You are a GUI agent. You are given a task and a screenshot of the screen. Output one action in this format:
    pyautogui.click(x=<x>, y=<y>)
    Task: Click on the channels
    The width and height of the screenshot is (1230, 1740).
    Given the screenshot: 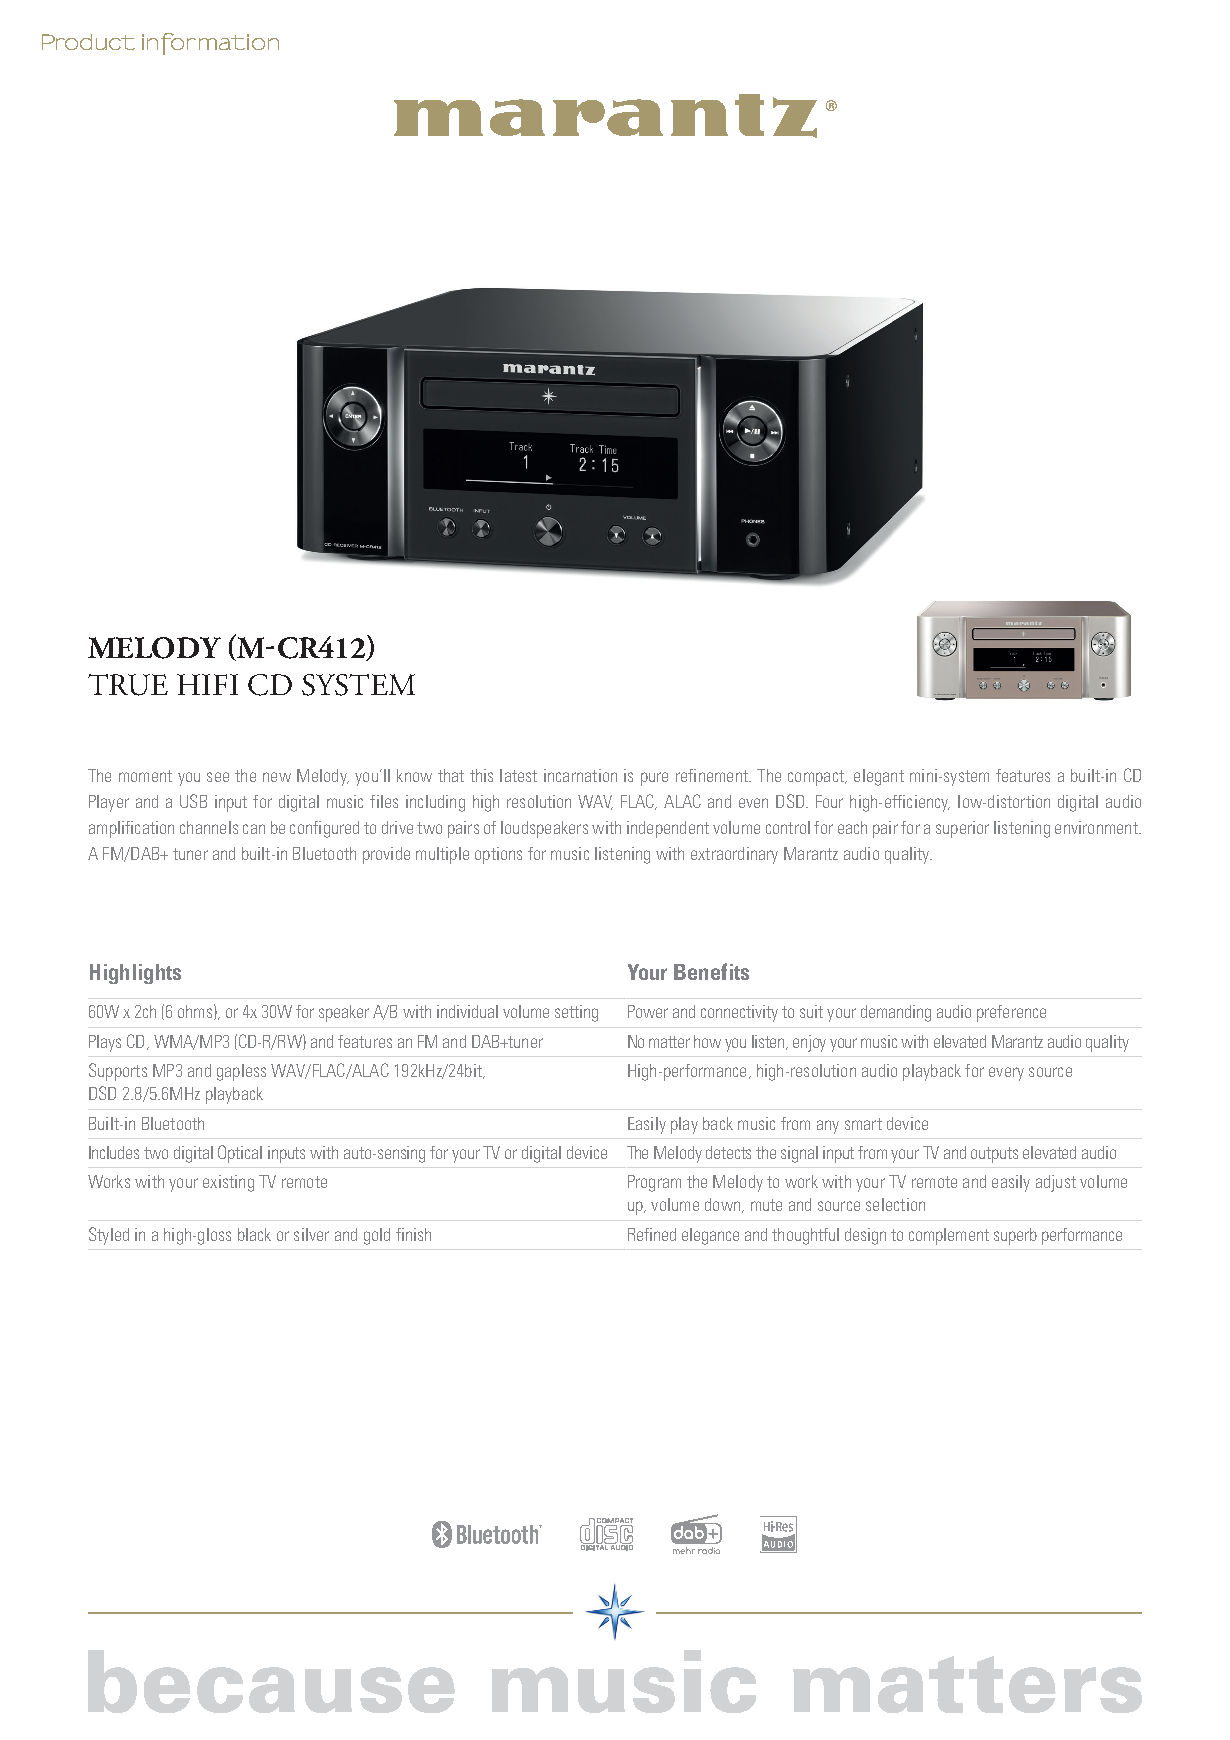 What is the action you would take?
    pyautogui.click(x=209, y=827)
